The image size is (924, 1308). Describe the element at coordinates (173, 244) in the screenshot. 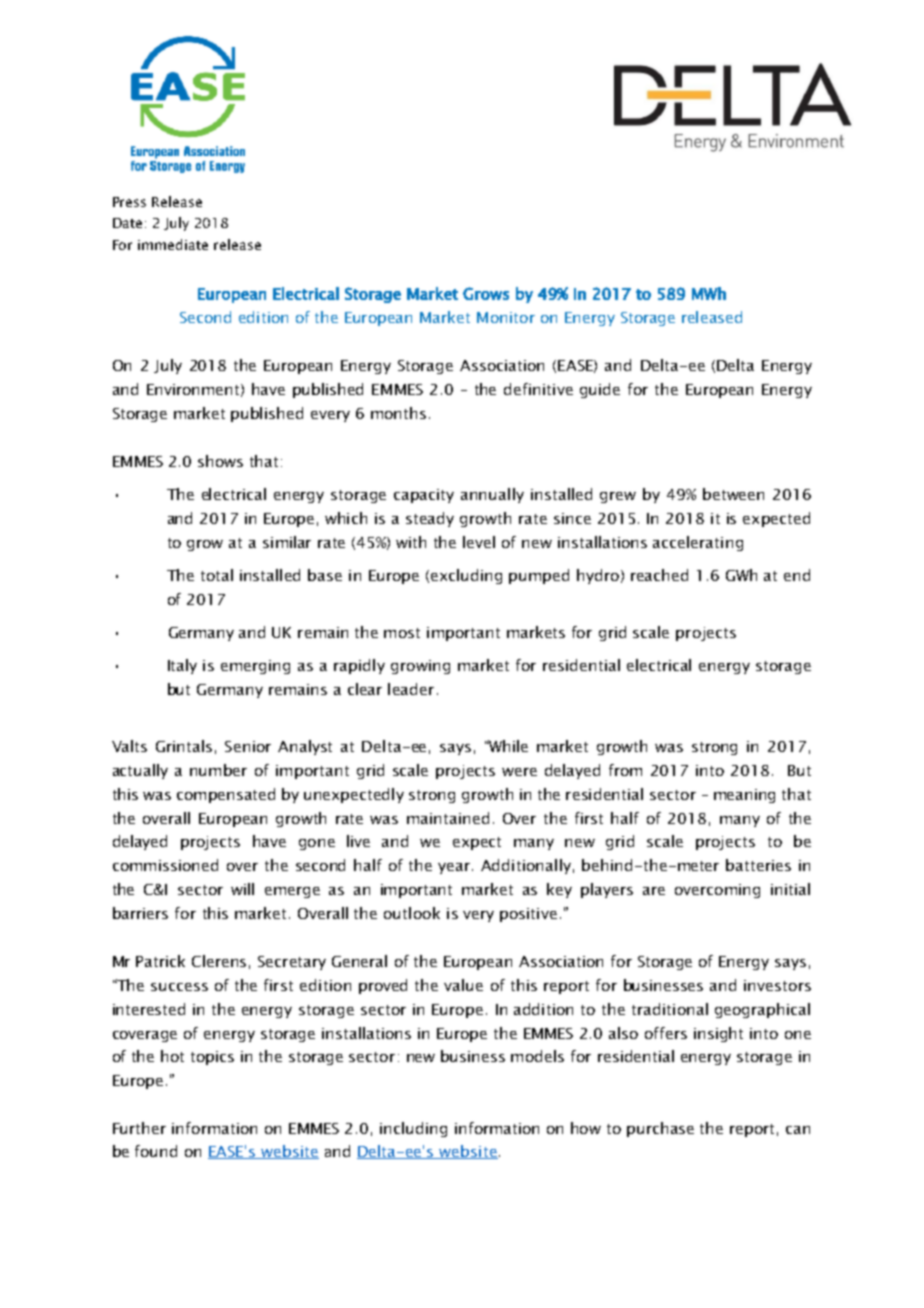

I see `immediate` at that location.
